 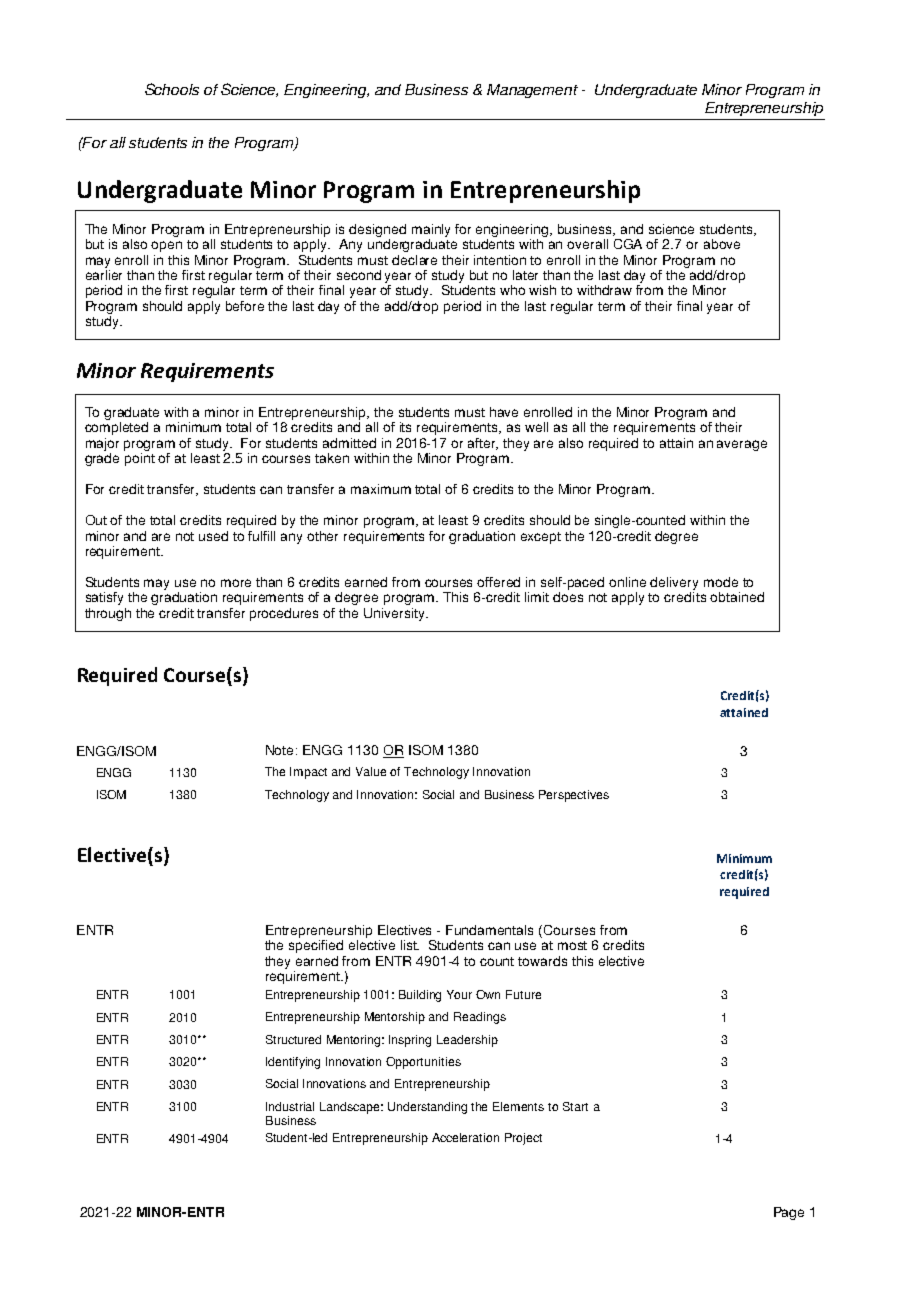 What do you see at coordinates (742, 445) in the screenshot?
I see `average` at bounding box center [742, 445].
